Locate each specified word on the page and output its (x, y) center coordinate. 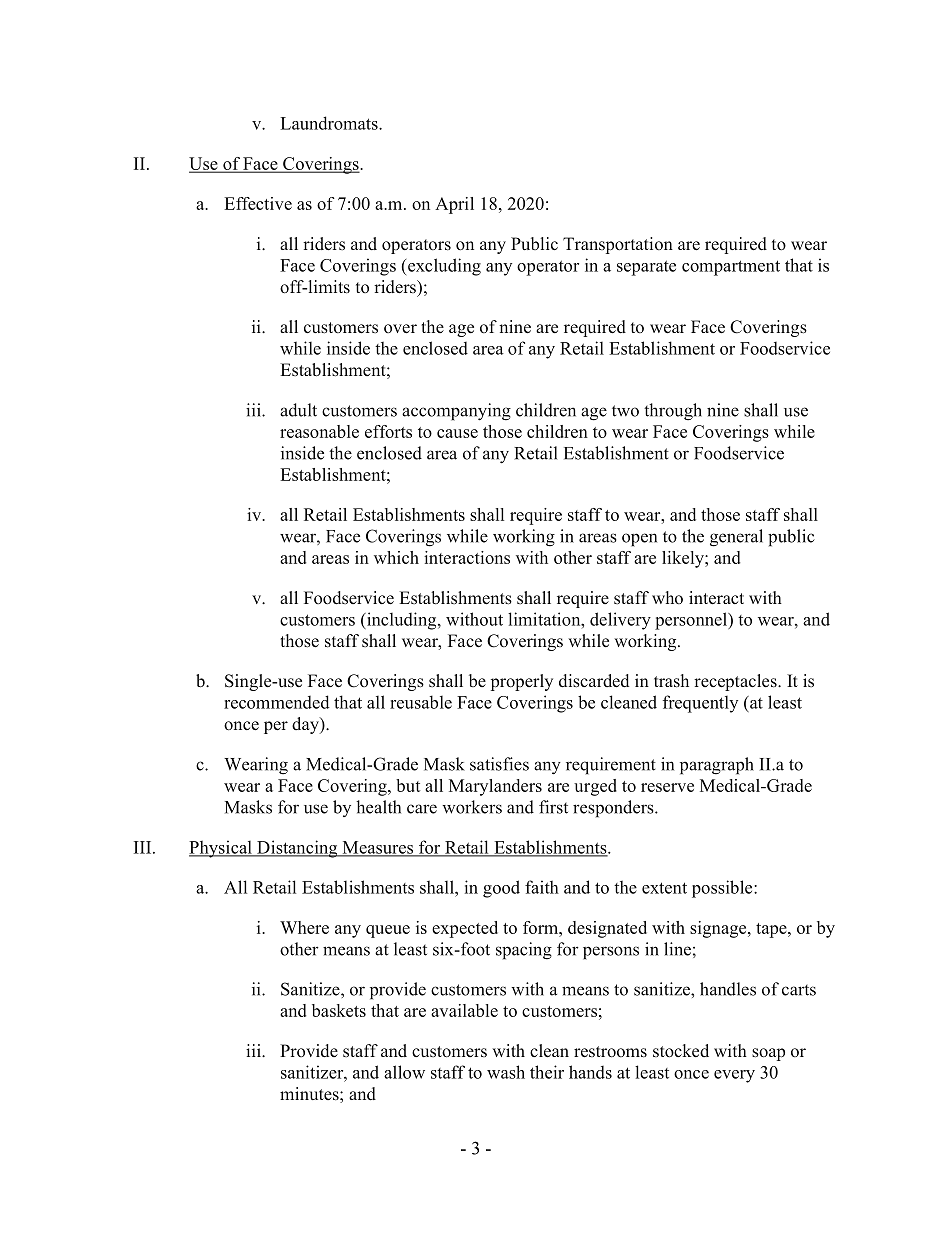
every (734, 1076)
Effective (258, 203)
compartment (731, 268)
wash (506, 1072)
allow (404, 1072)
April (454, 205)
